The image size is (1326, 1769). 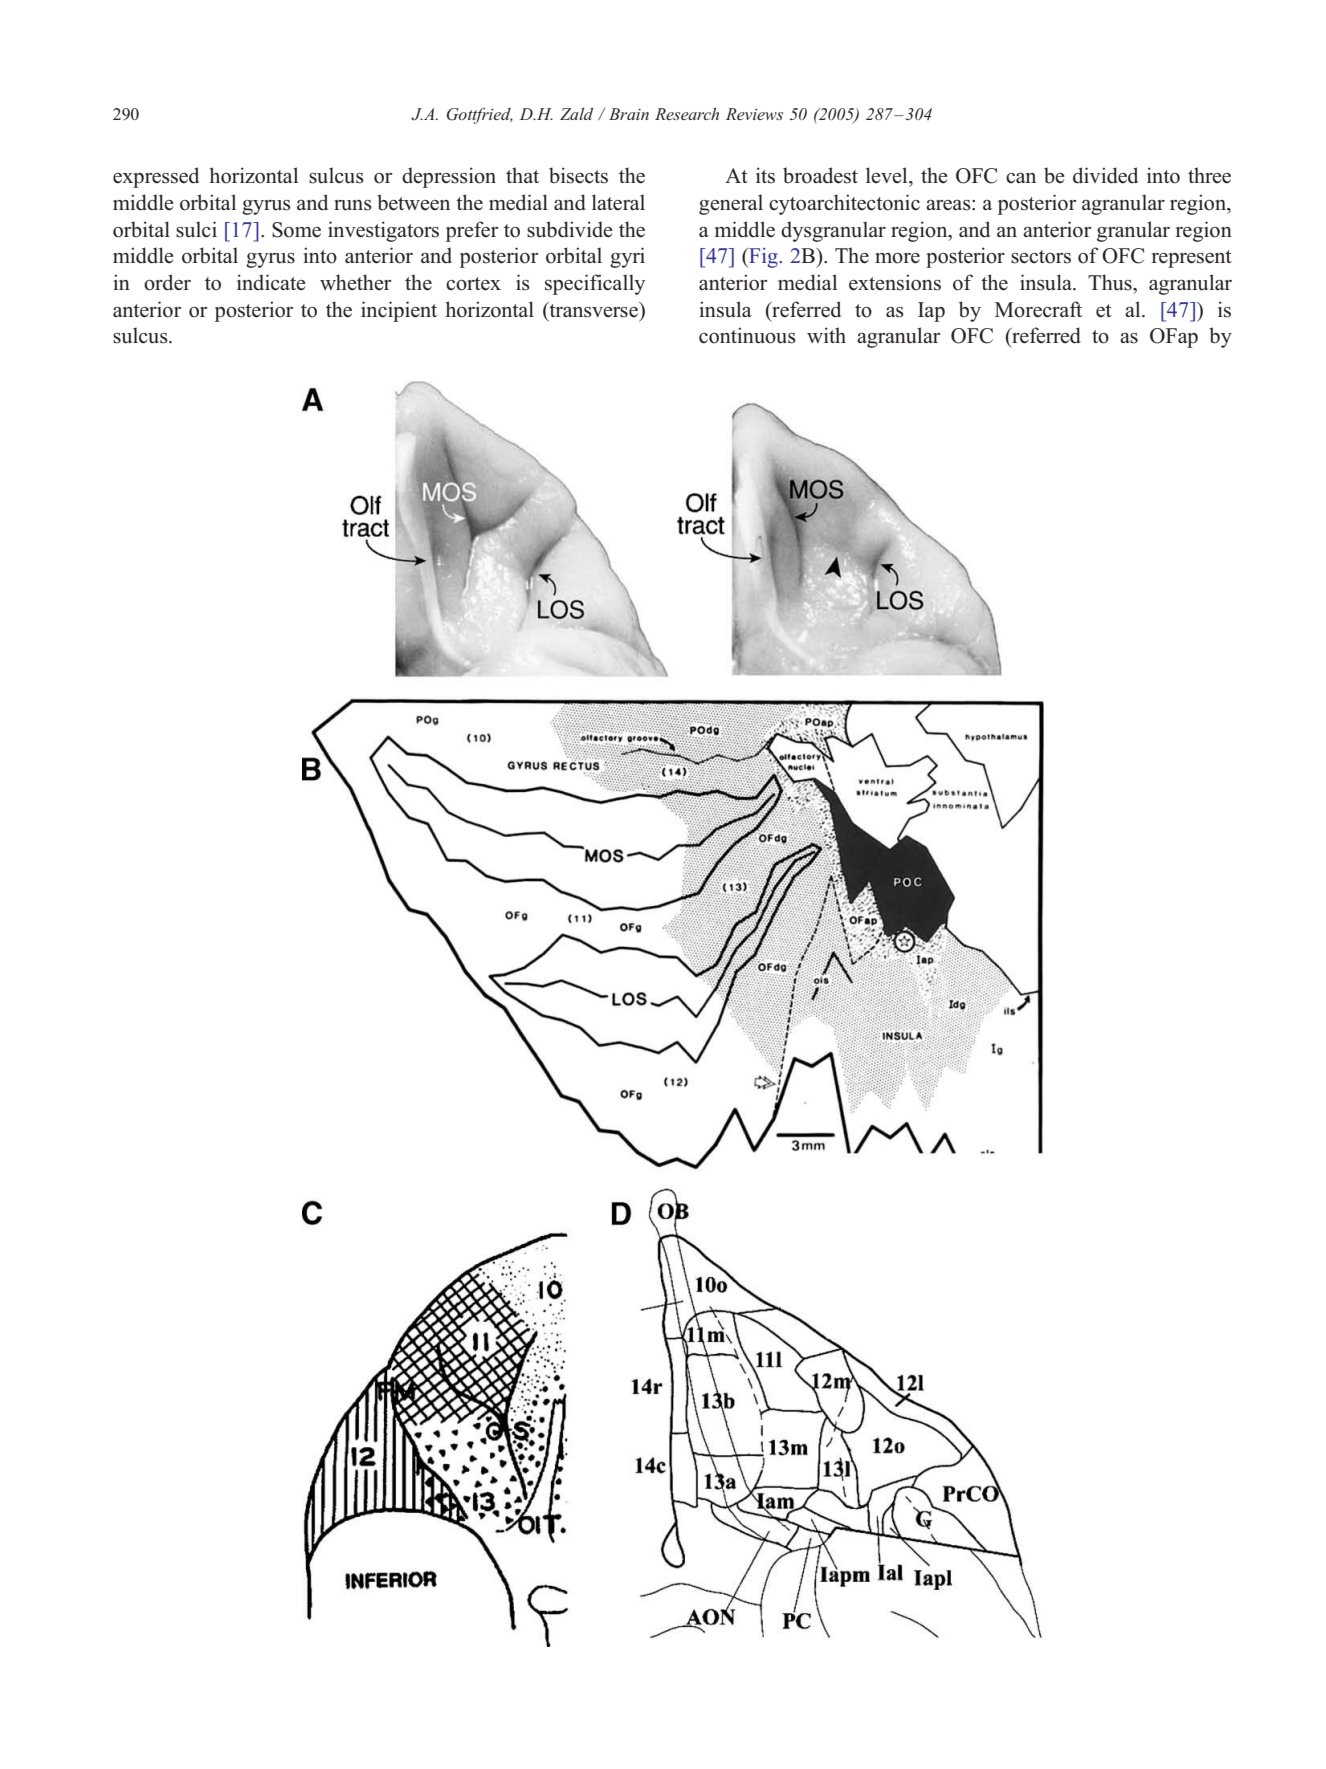 What do you see at coordinates (687, 114) in the page?
I see `Research` at bounding box center [687, 114].
